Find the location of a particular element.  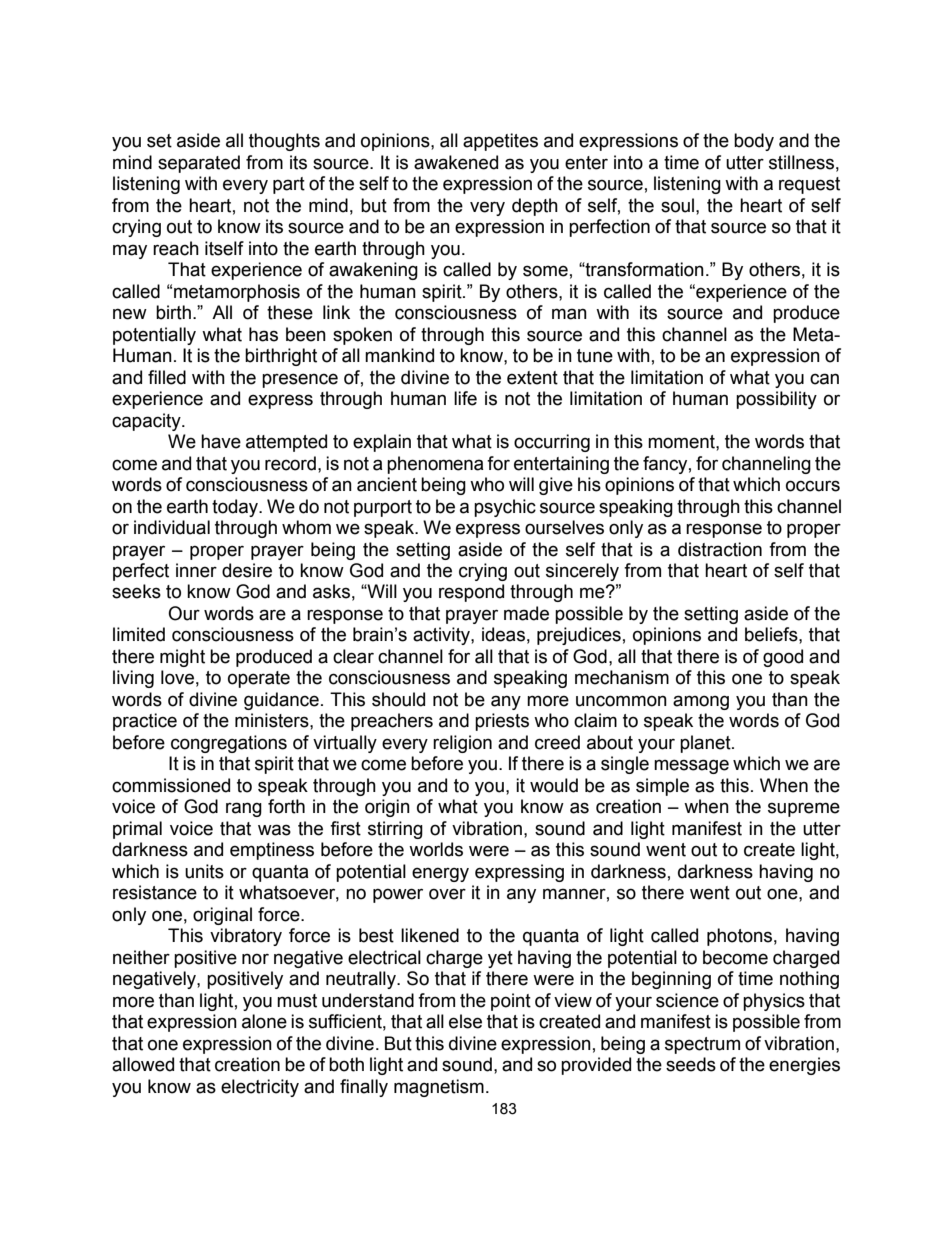

electricity is located at coordinates (260, 1088).
